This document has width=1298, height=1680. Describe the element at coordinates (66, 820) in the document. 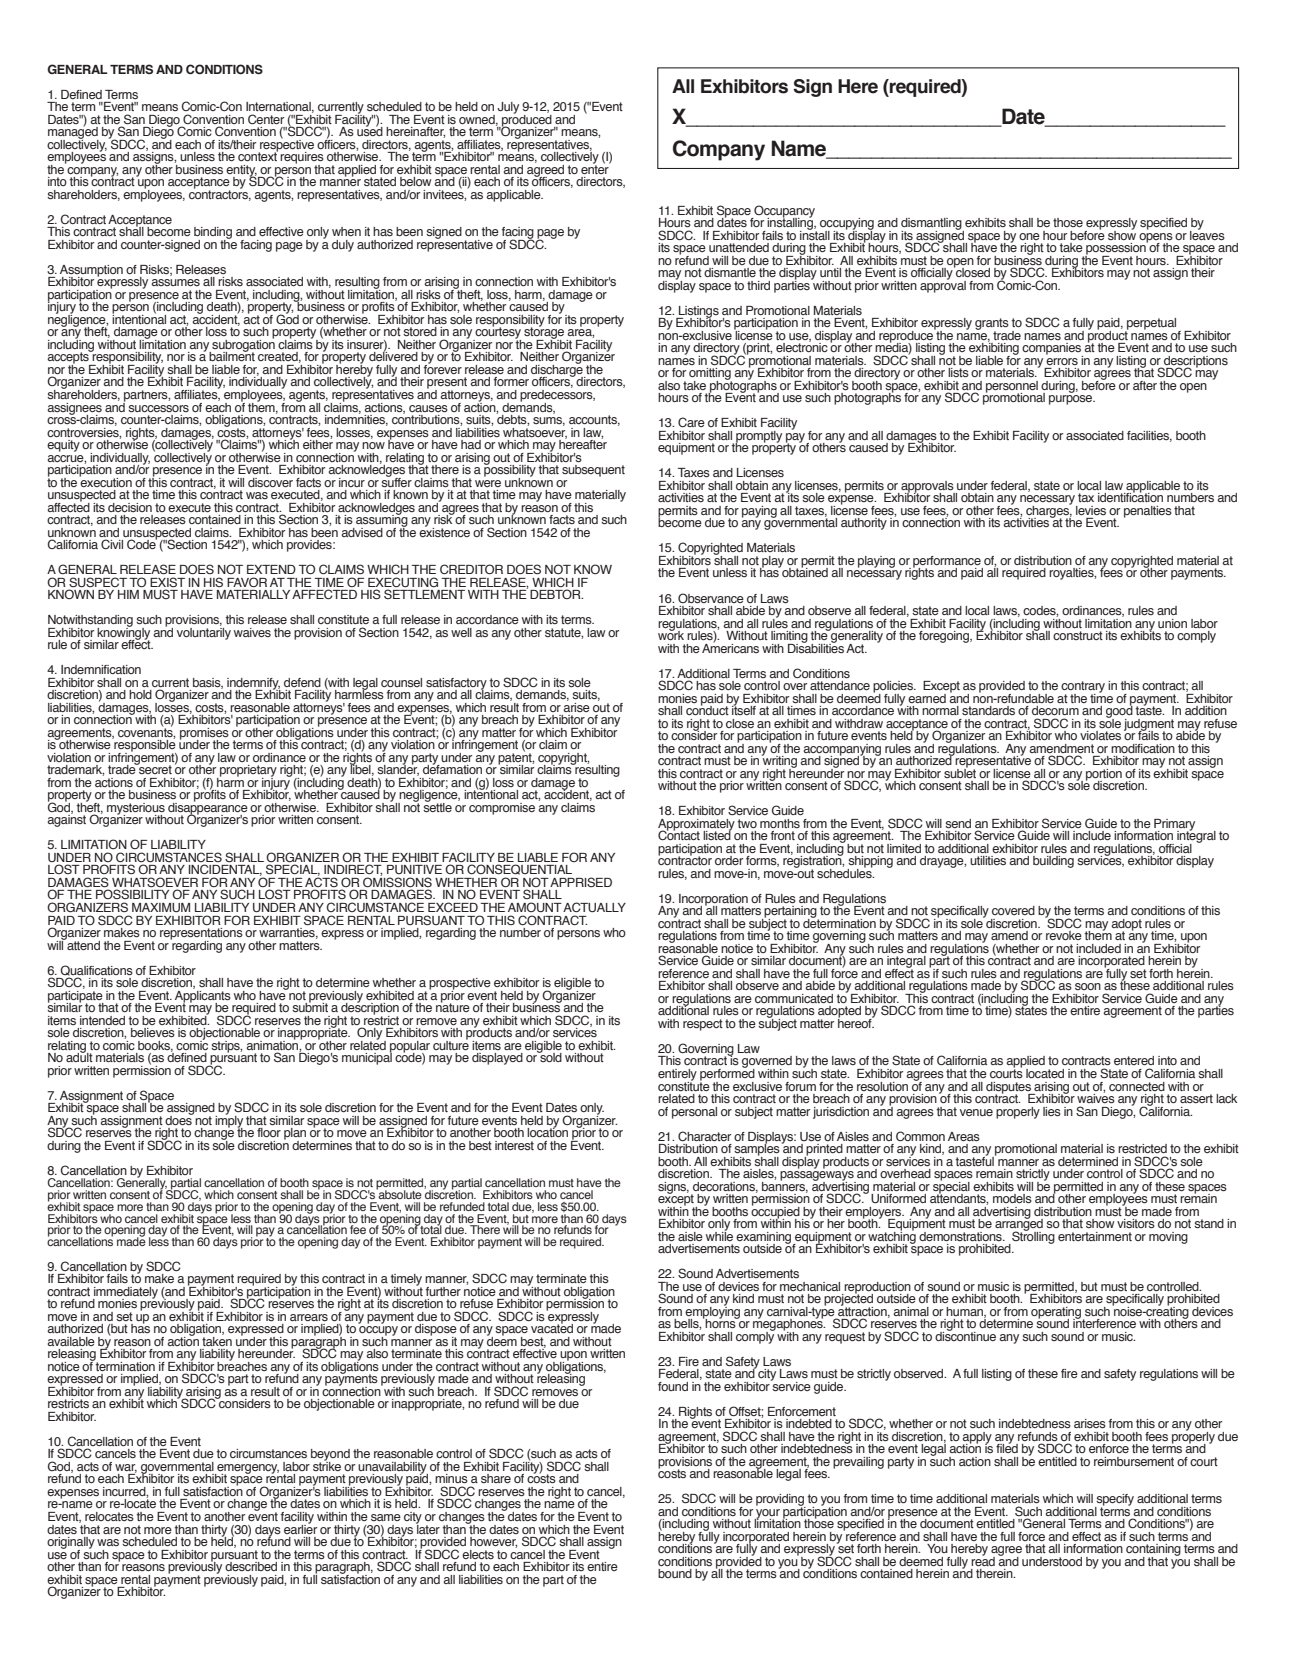

I see `against` at that location.
